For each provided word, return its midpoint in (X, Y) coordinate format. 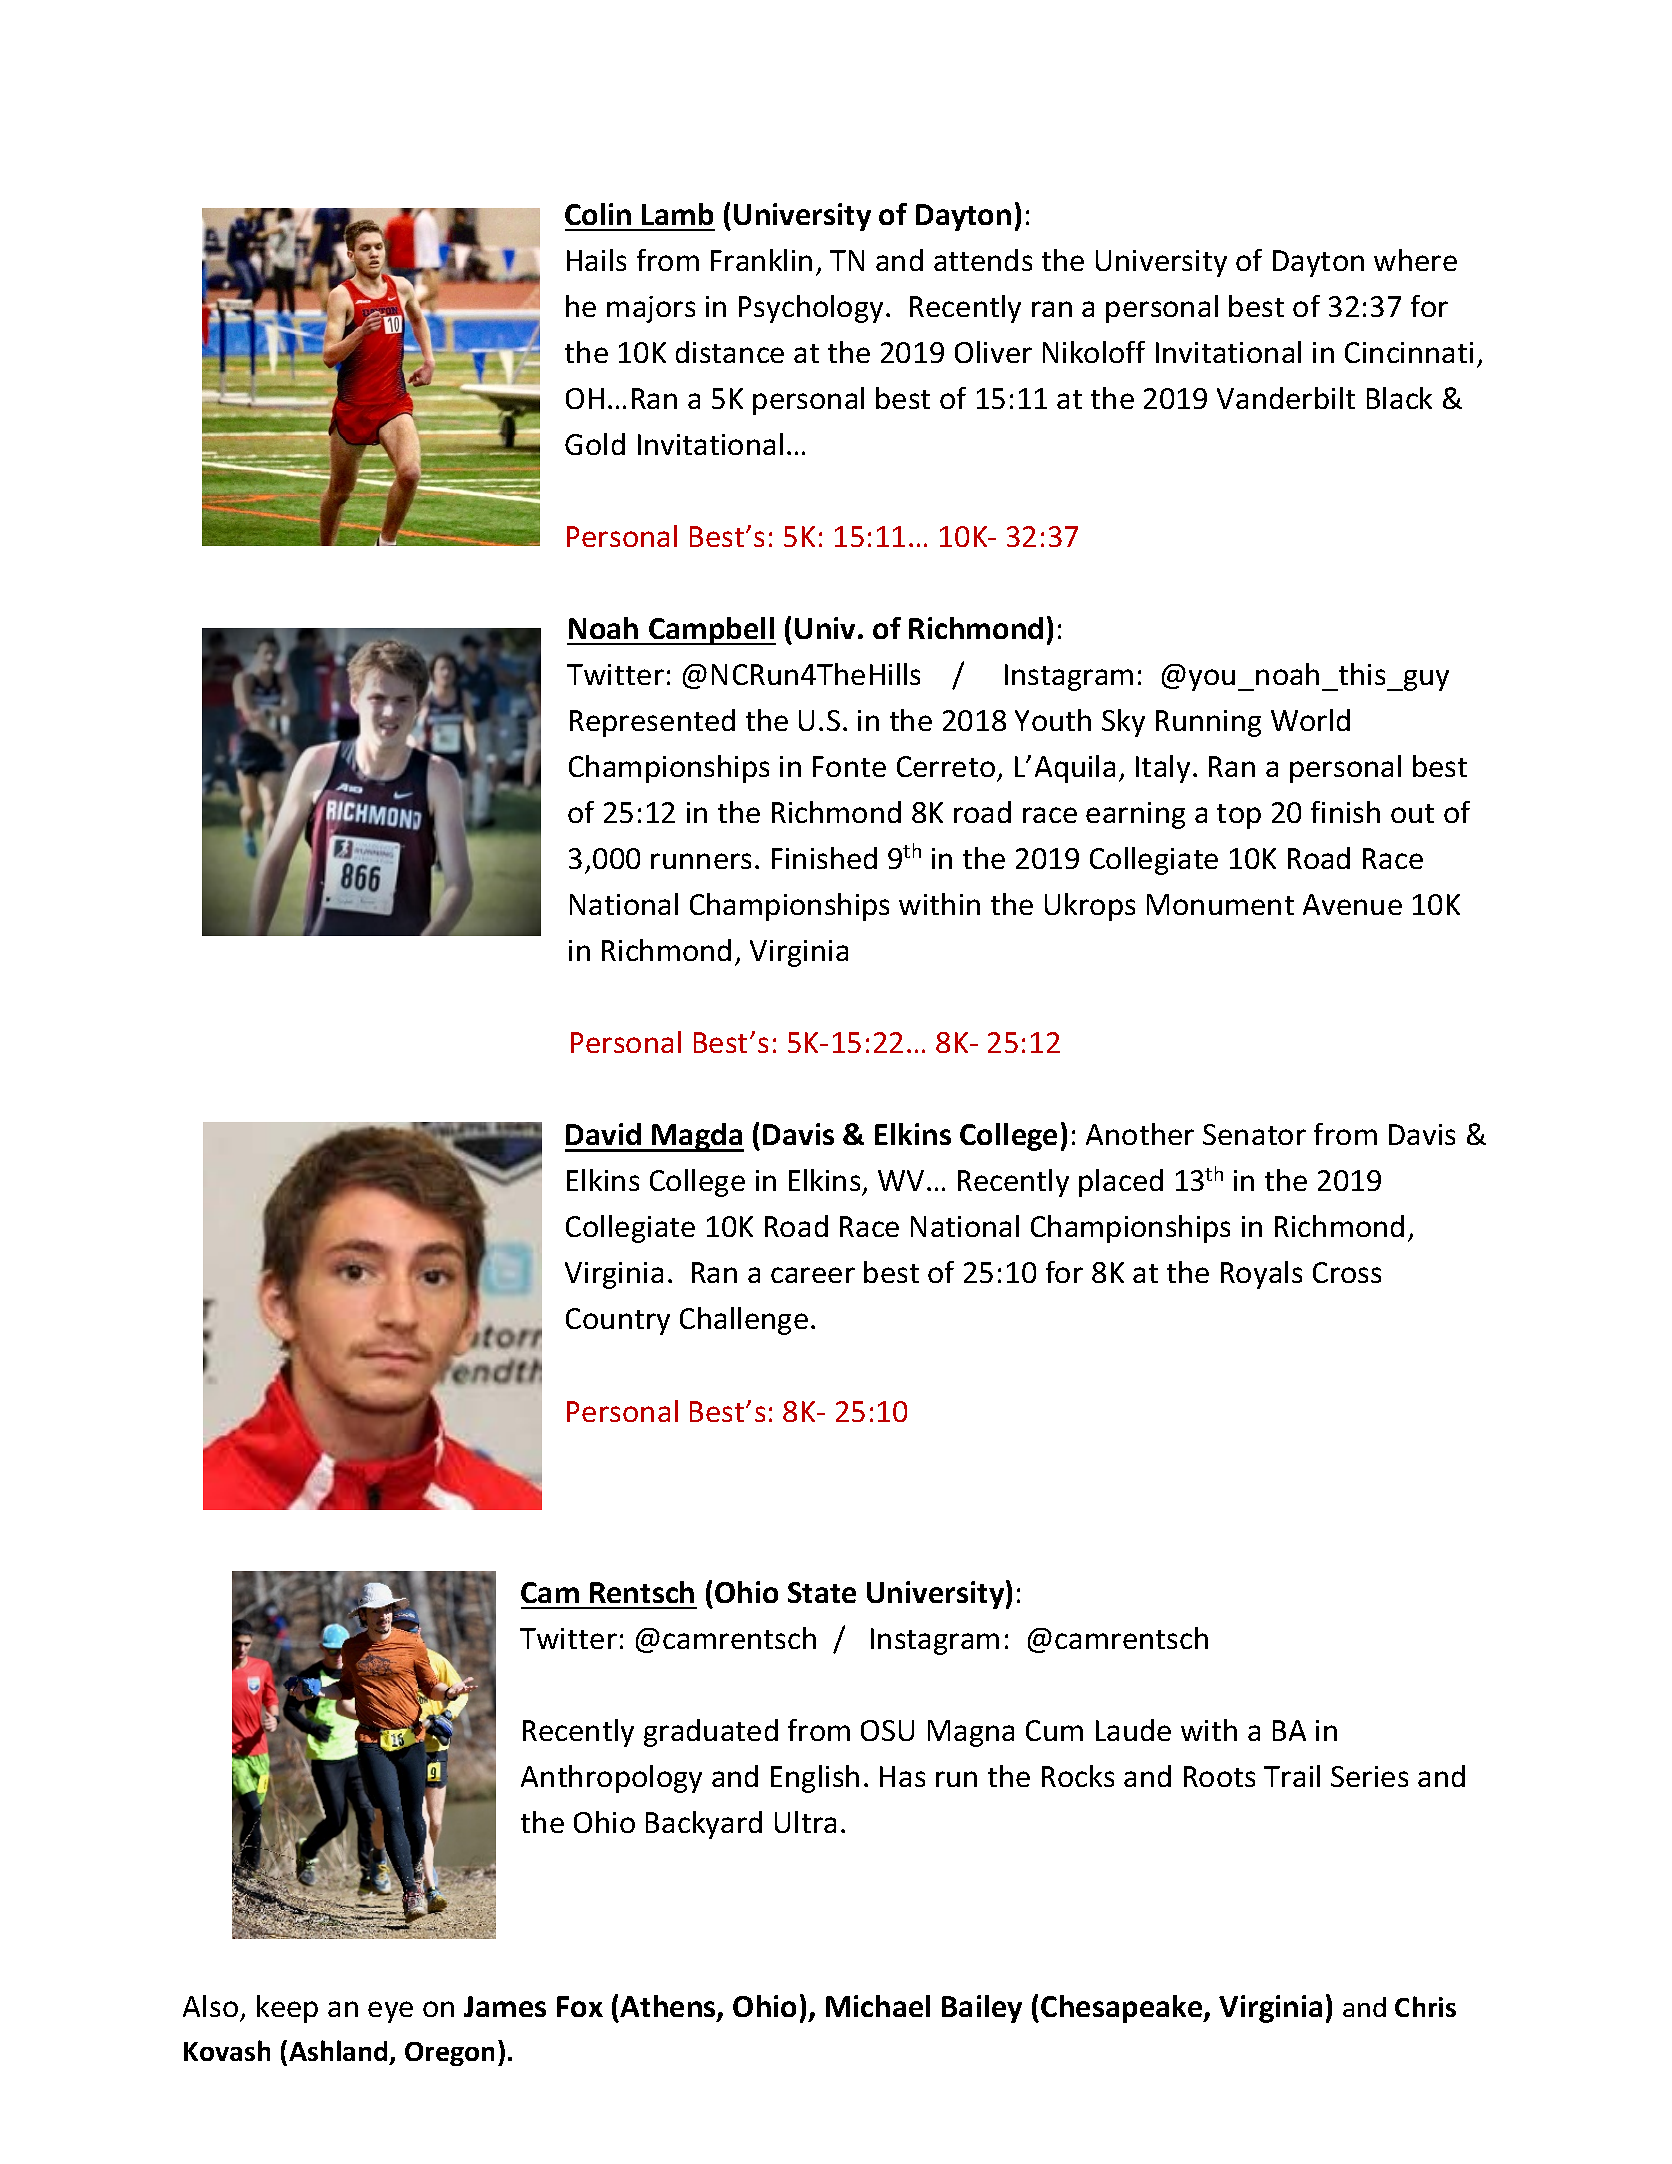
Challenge (744, 1321)
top (1239, 816)
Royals (1261, 1275)
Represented (652, 723)
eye (390, 2012)
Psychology (813, 309)
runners (701, 861)
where (1415, 260)
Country (618, 1321)
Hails (596, 260)
